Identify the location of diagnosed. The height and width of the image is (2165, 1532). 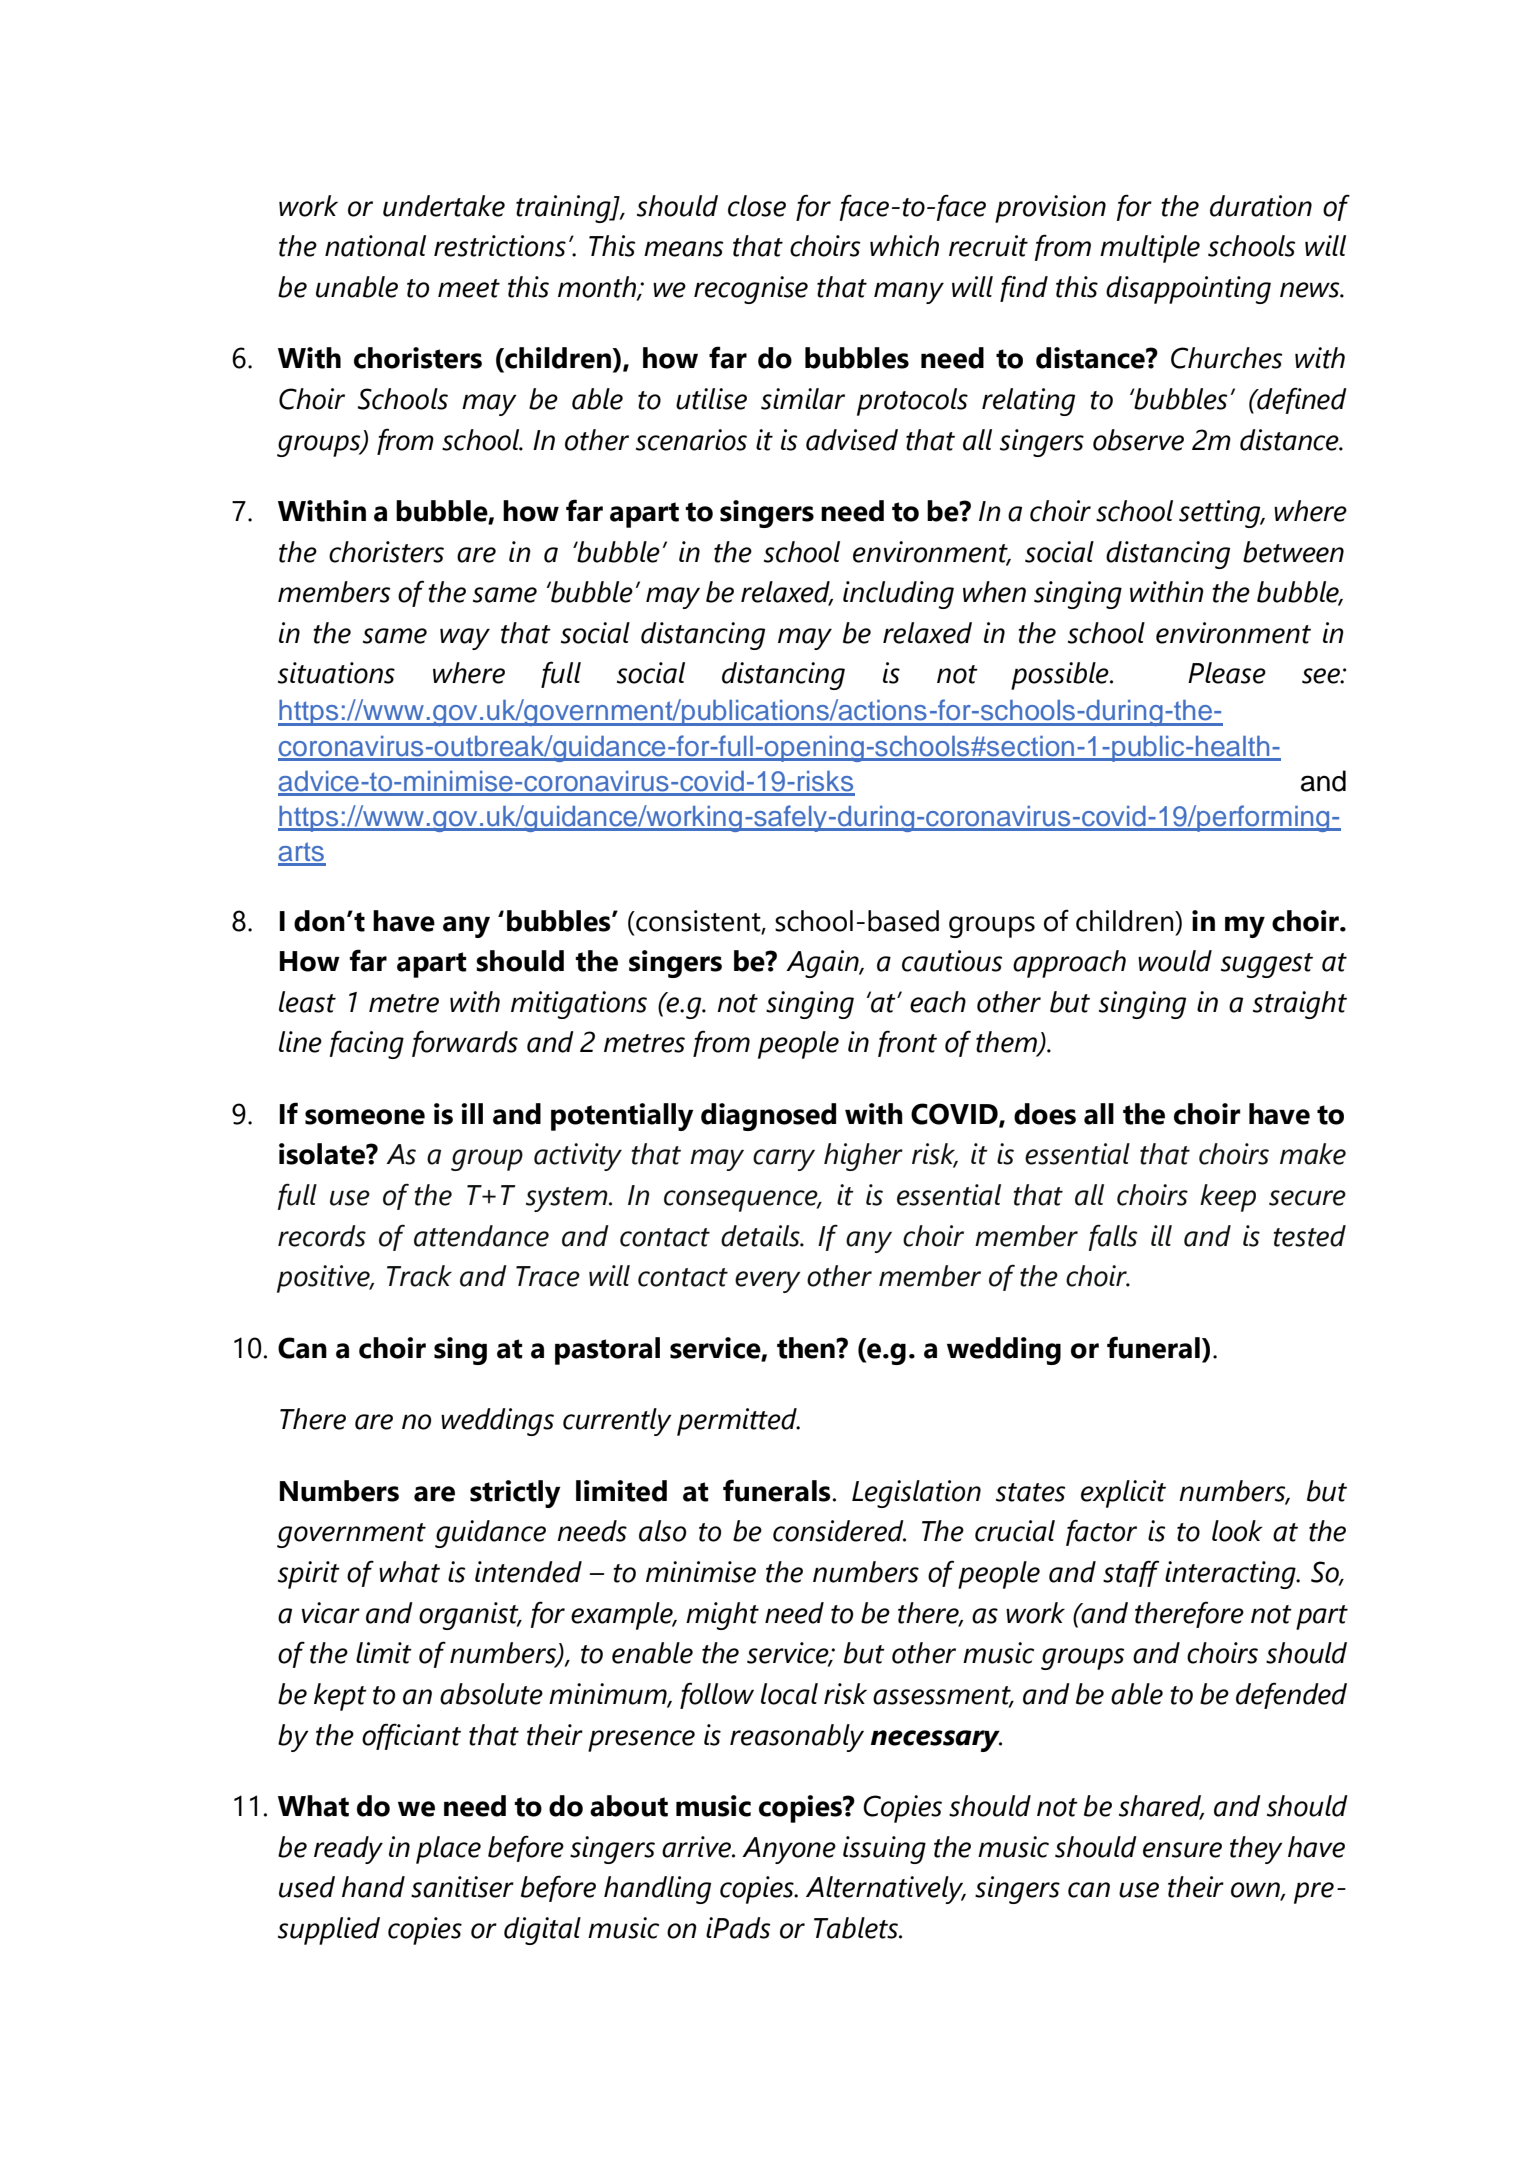
(768, 1117).
